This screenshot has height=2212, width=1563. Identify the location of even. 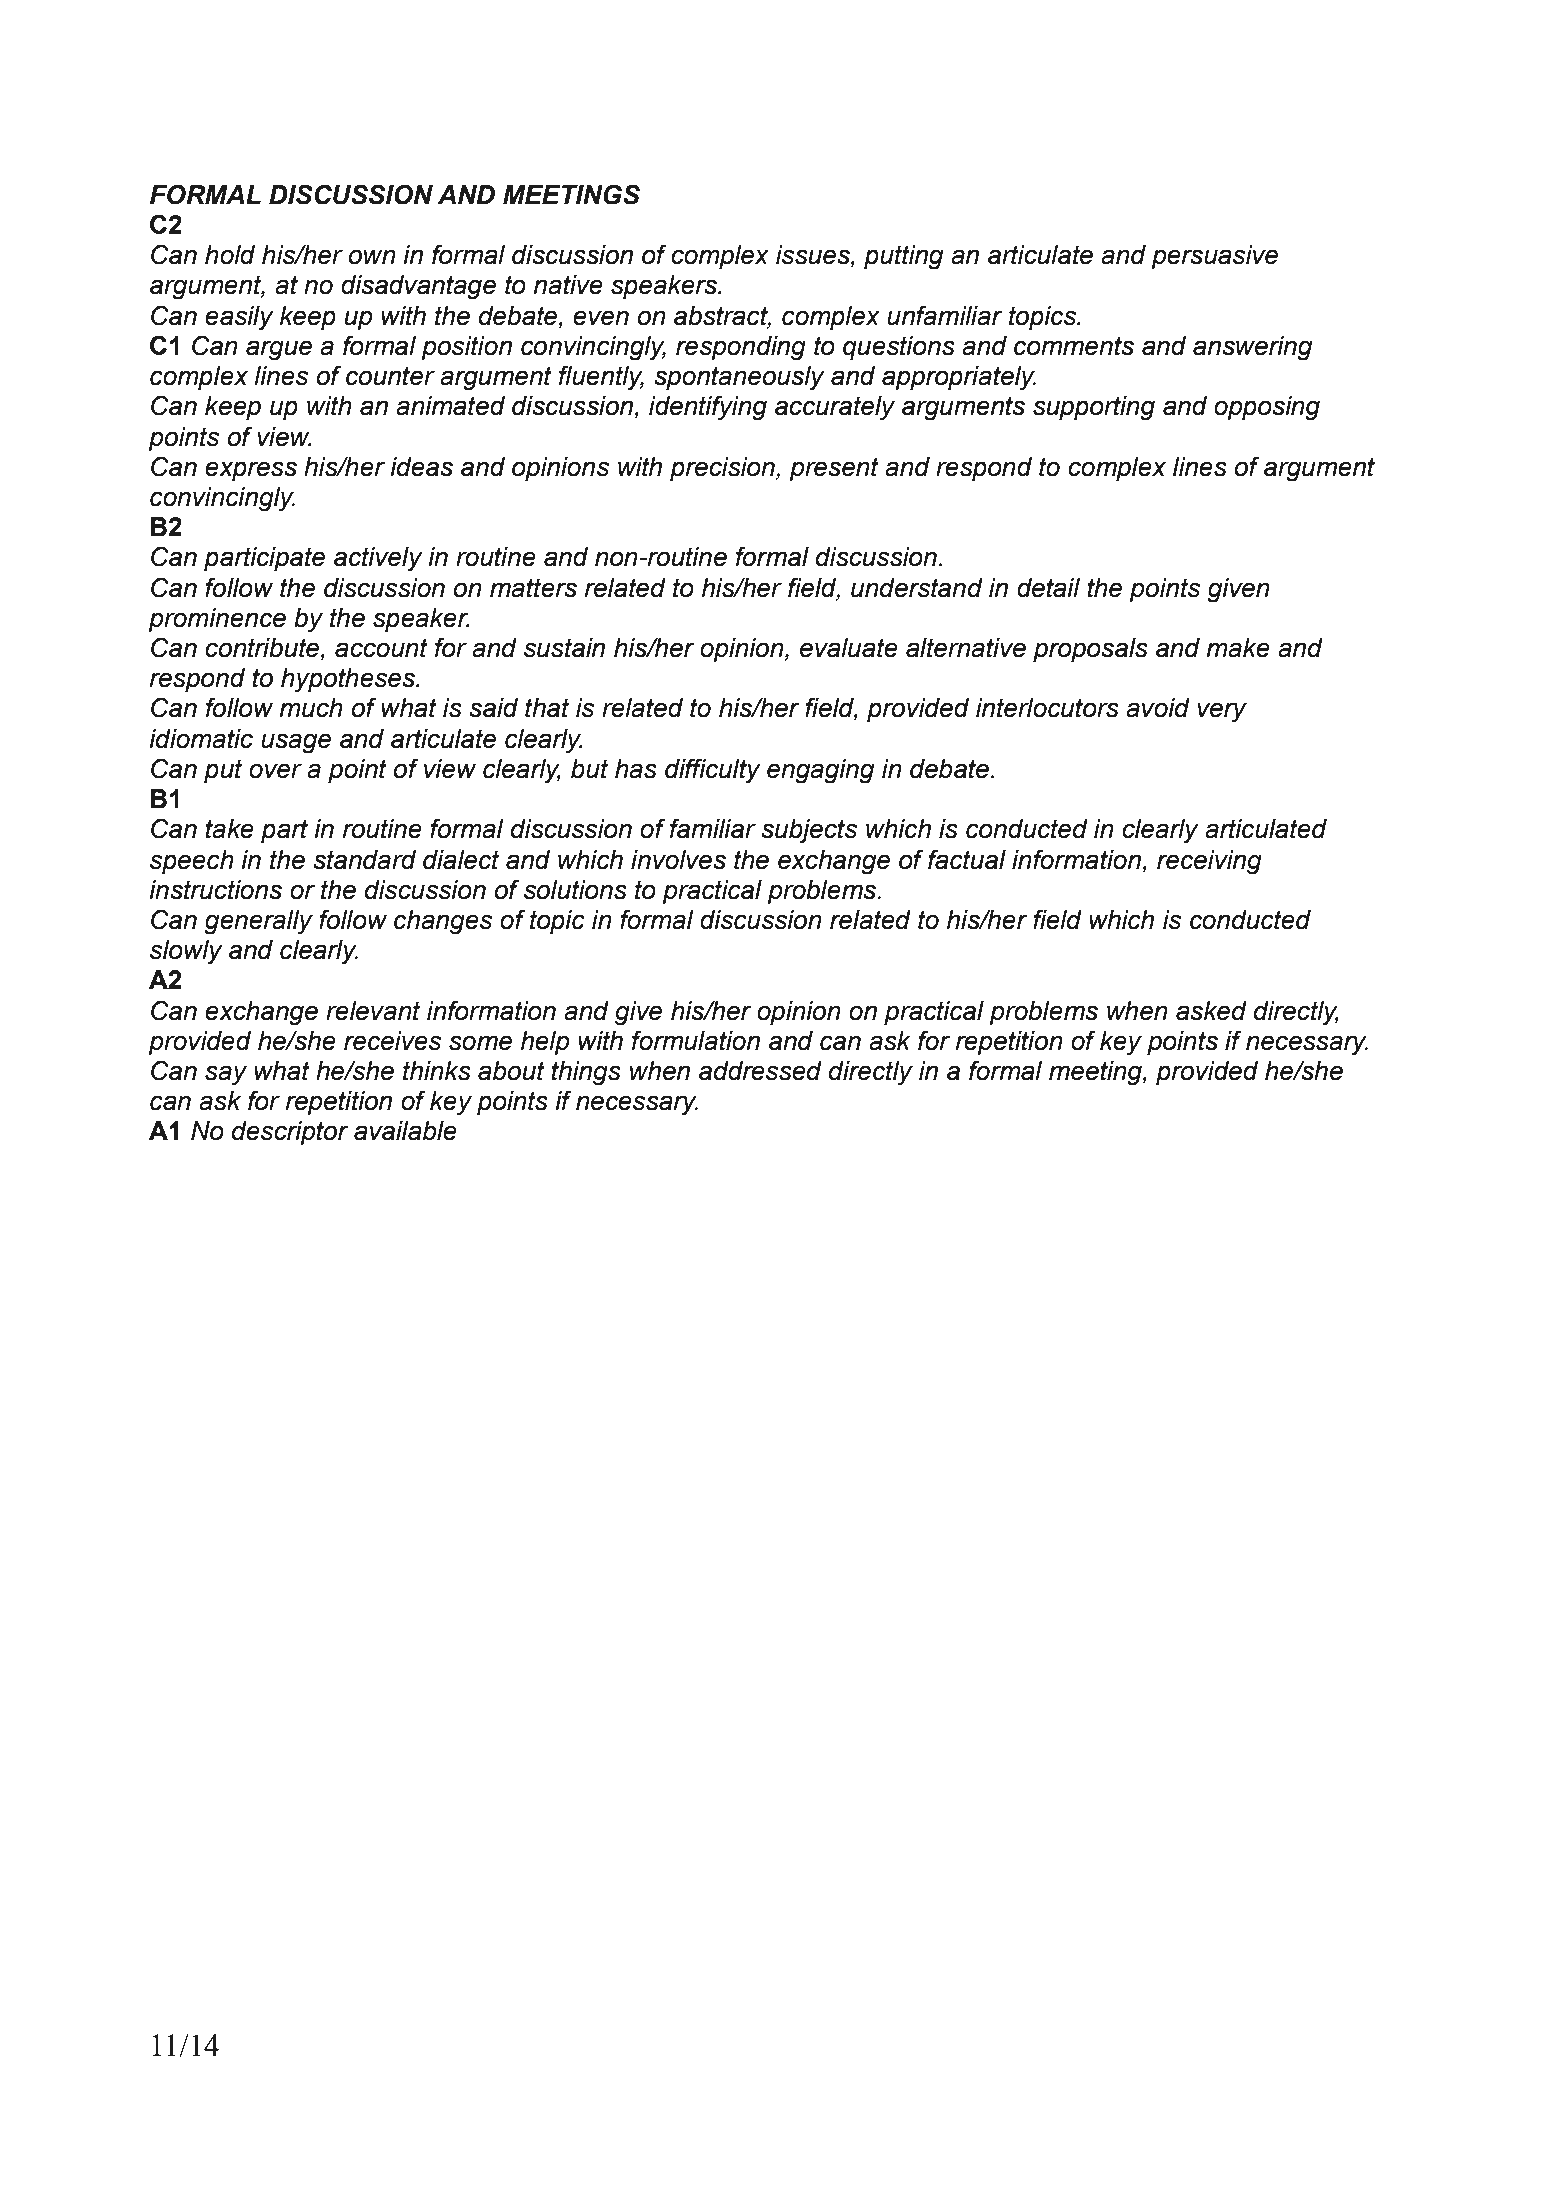
(601, 318).
